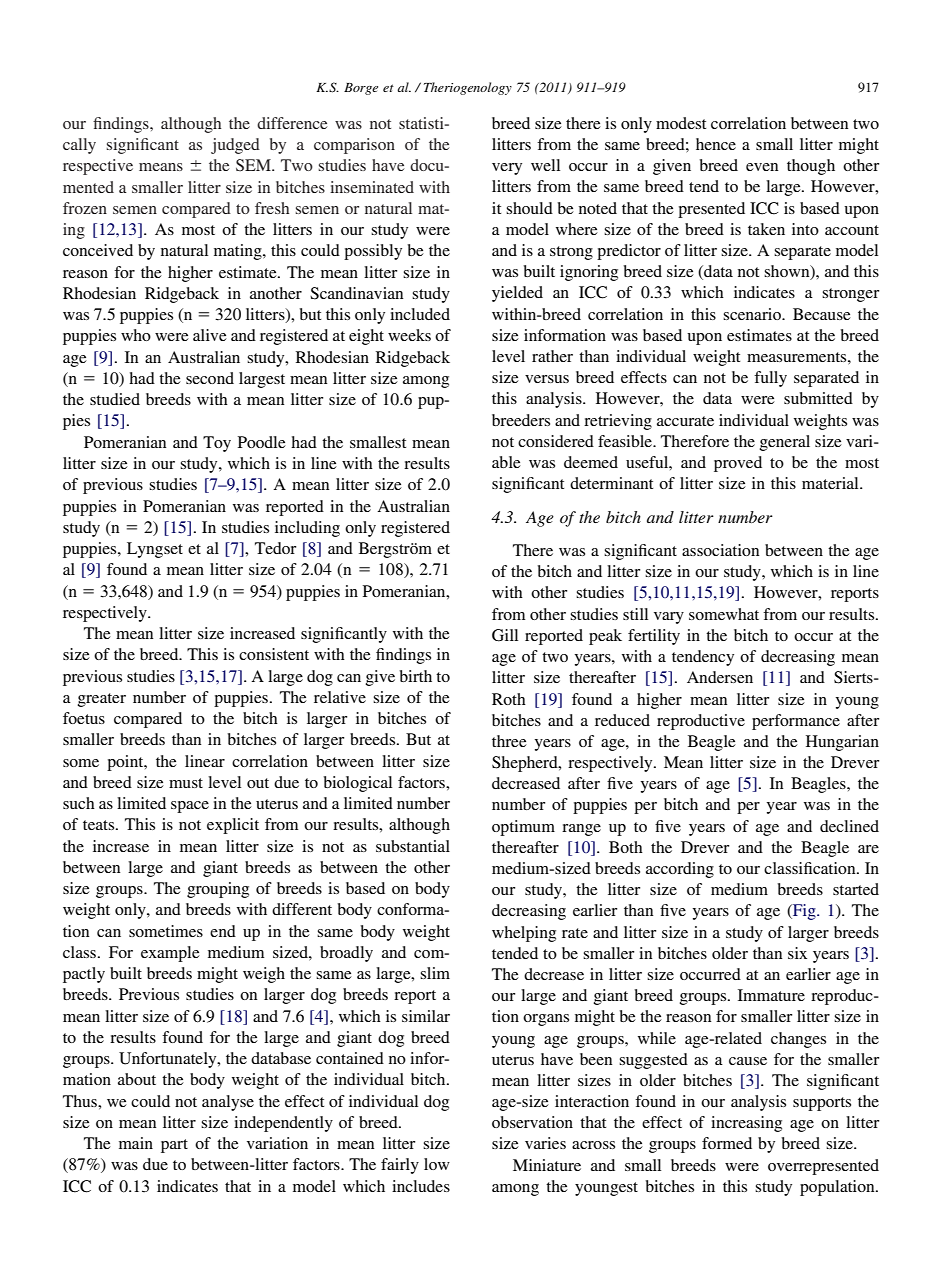 Image resolution: width=942 pixels, height=1288 pixels. Describe the element at coordinates (217, 444) in the screenshot. I see `Toy` at that location.
